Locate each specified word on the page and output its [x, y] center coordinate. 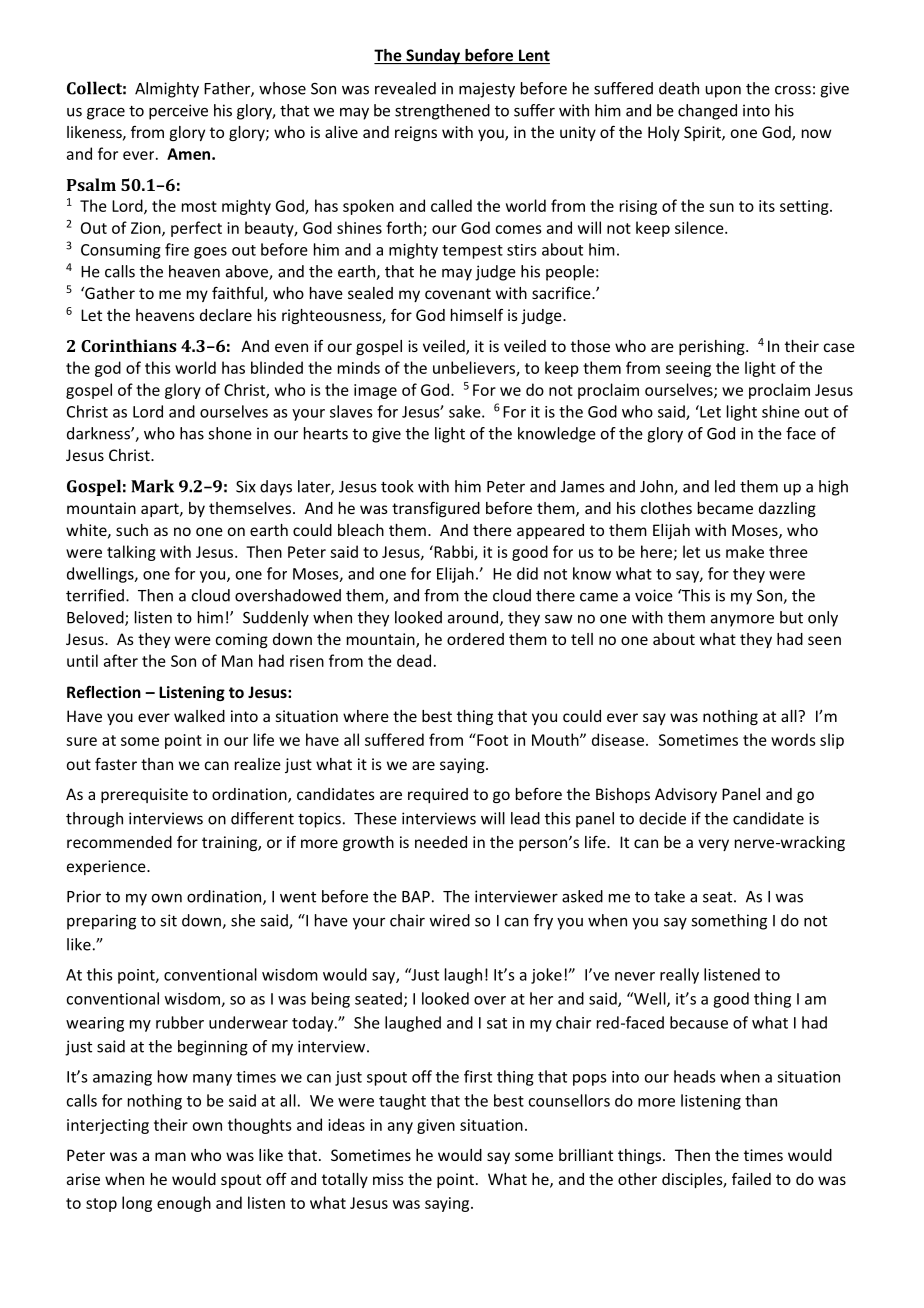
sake [466, 411]
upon [723, 92]
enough [184, 1204]
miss [388, 1179]
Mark [152, 486]
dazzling [787, 509]
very [713, 845]
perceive [178, 112]
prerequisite [144, 795]
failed [751, 1179]
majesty [487, 90]
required [438, 795]
